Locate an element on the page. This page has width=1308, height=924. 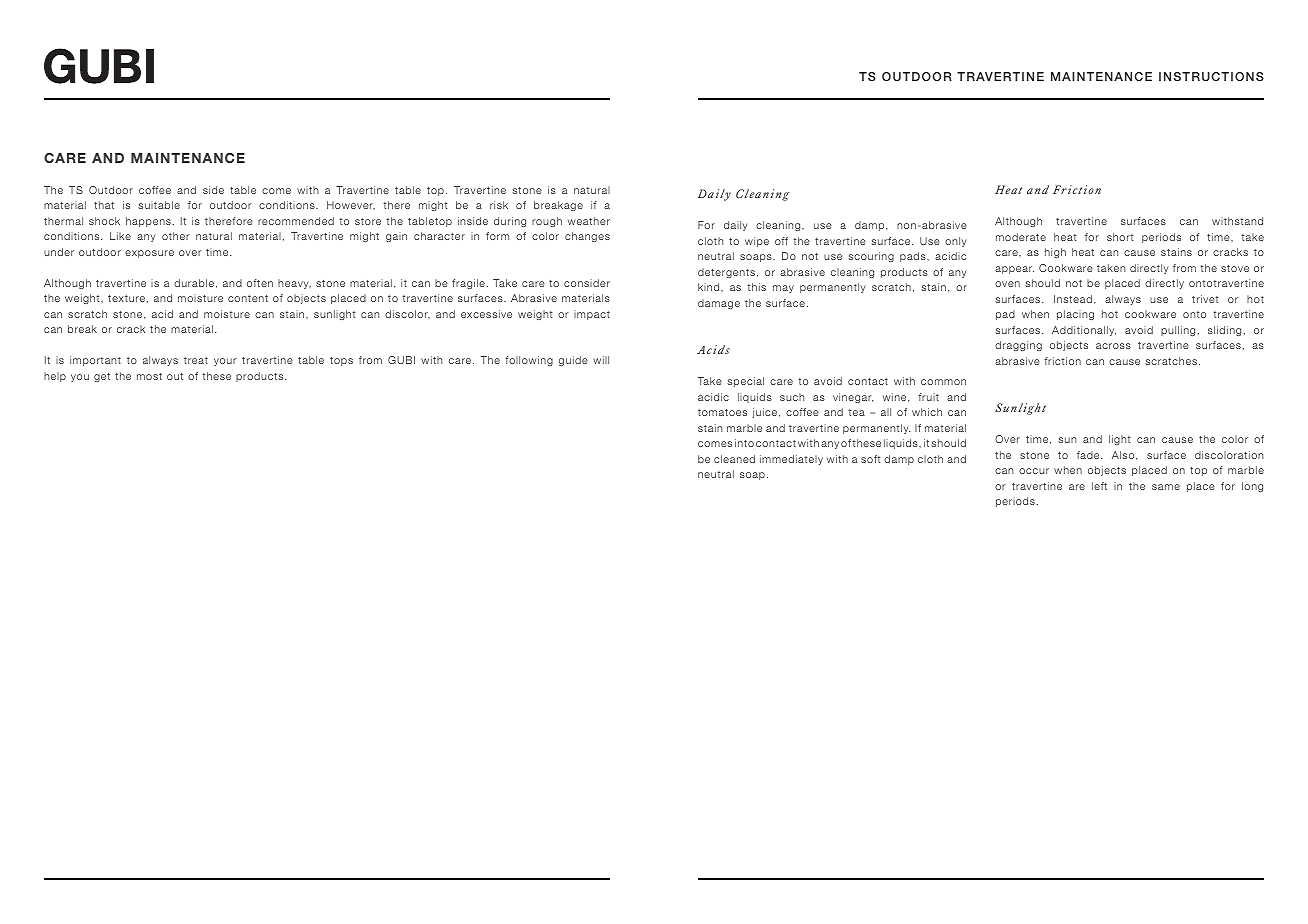
content is located at coordinates (248, 298).
